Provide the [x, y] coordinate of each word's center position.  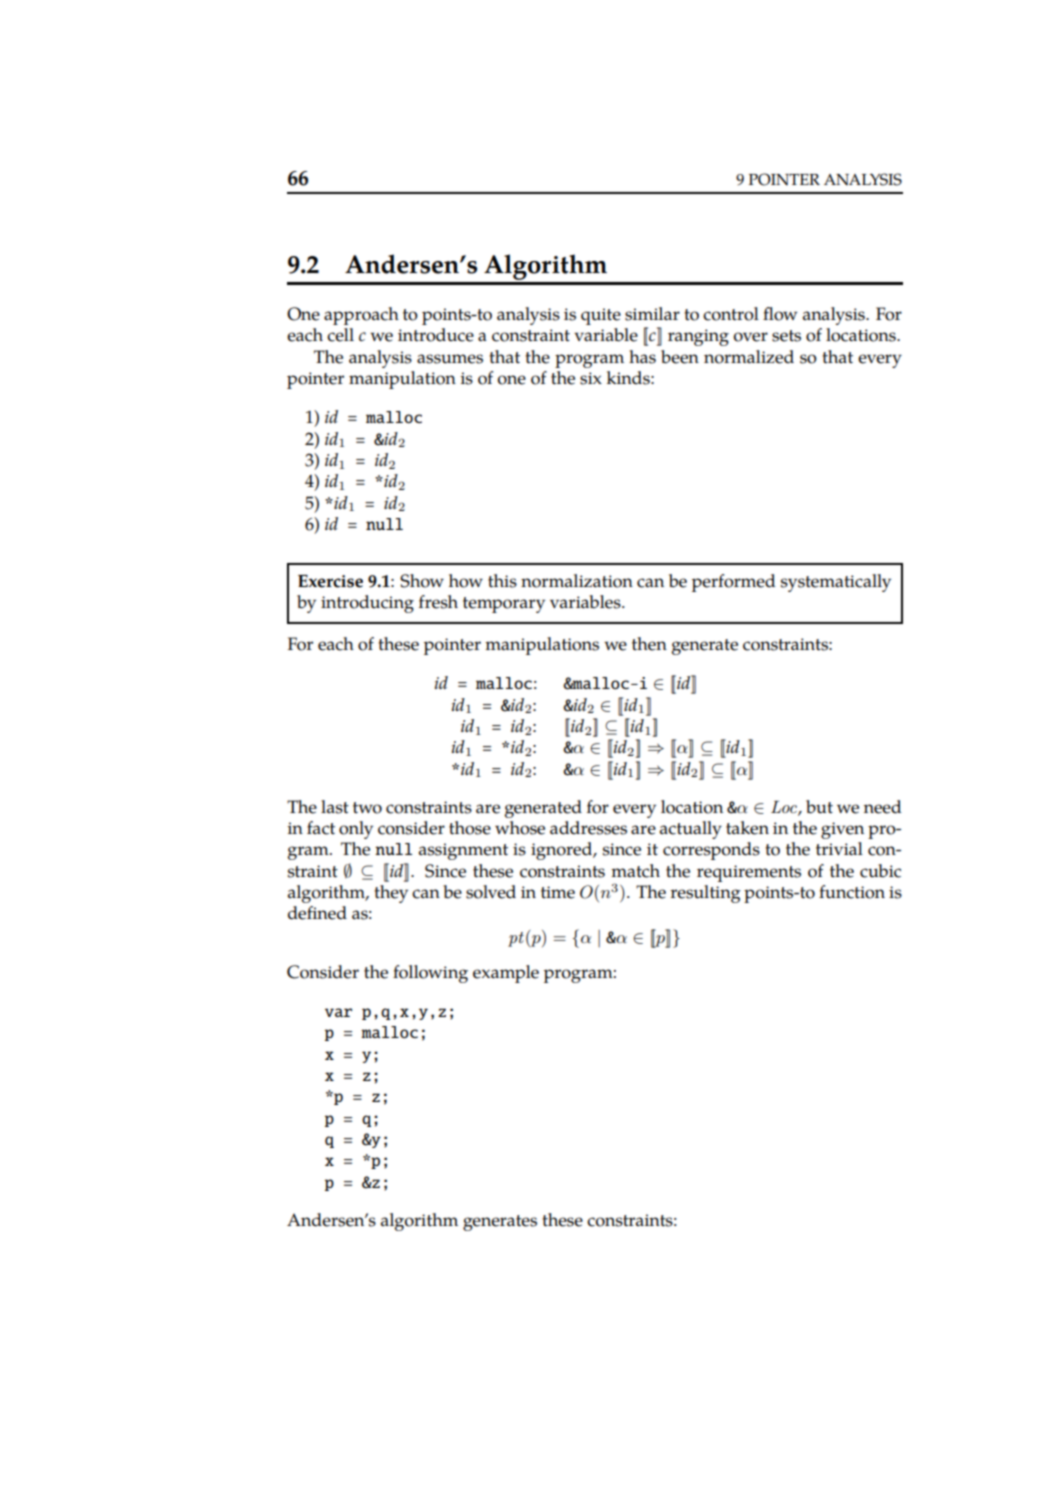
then [649, 644]
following [430, 974]
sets [786, 336]
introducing [367, 604]
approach [361, 316]
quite [601, 316]
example [506, 974]
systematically [836, 583]
